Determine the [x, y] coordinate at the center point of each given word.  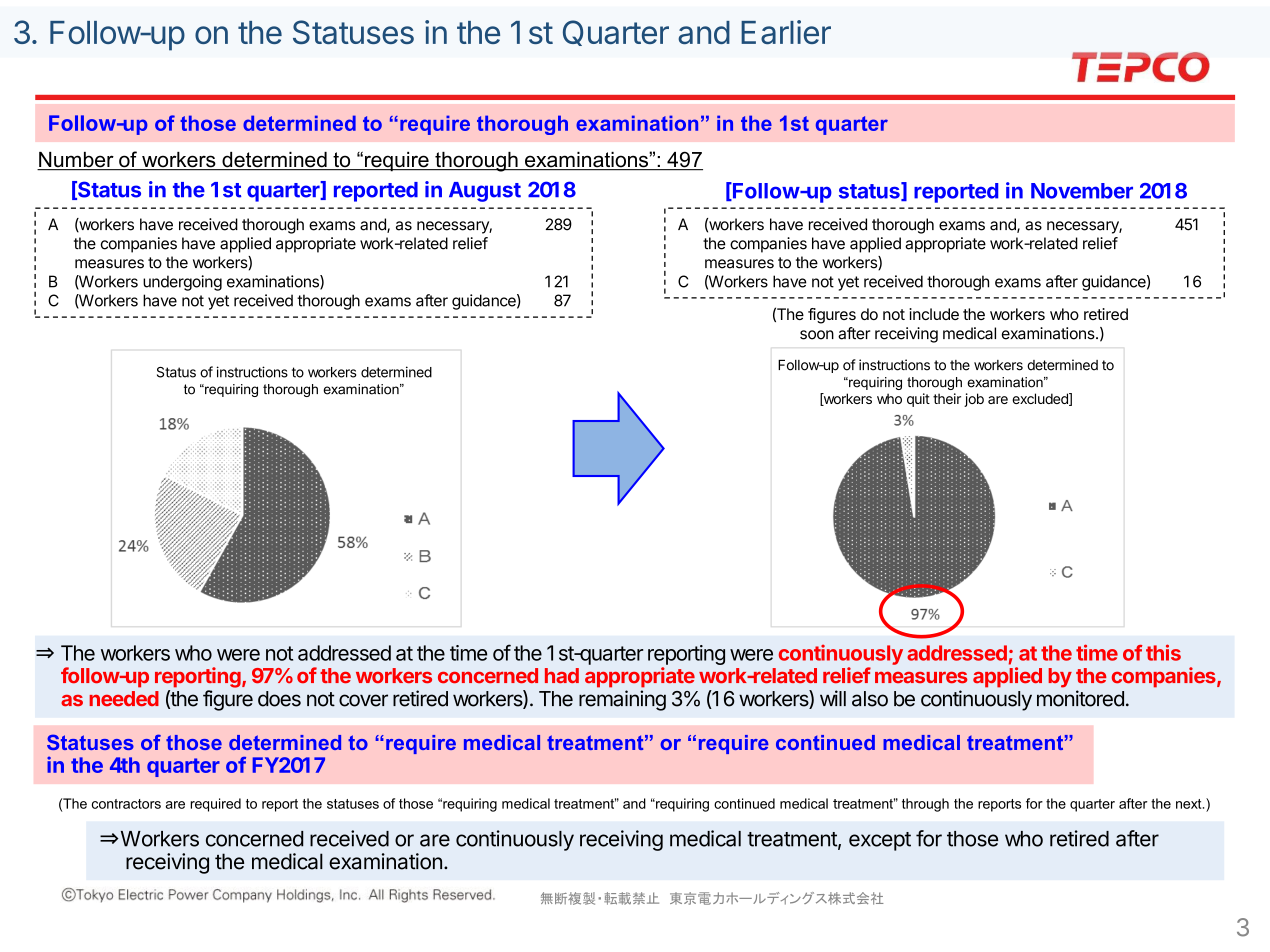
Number [76, 161]
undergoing [182, 283]
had [562, 675]
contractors [126, 804]
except [880, 841]
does [279, 699]
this [1163, 652]
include [934, 314]
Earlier [786, 32]
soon [817, 335]
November [1082, 191]
